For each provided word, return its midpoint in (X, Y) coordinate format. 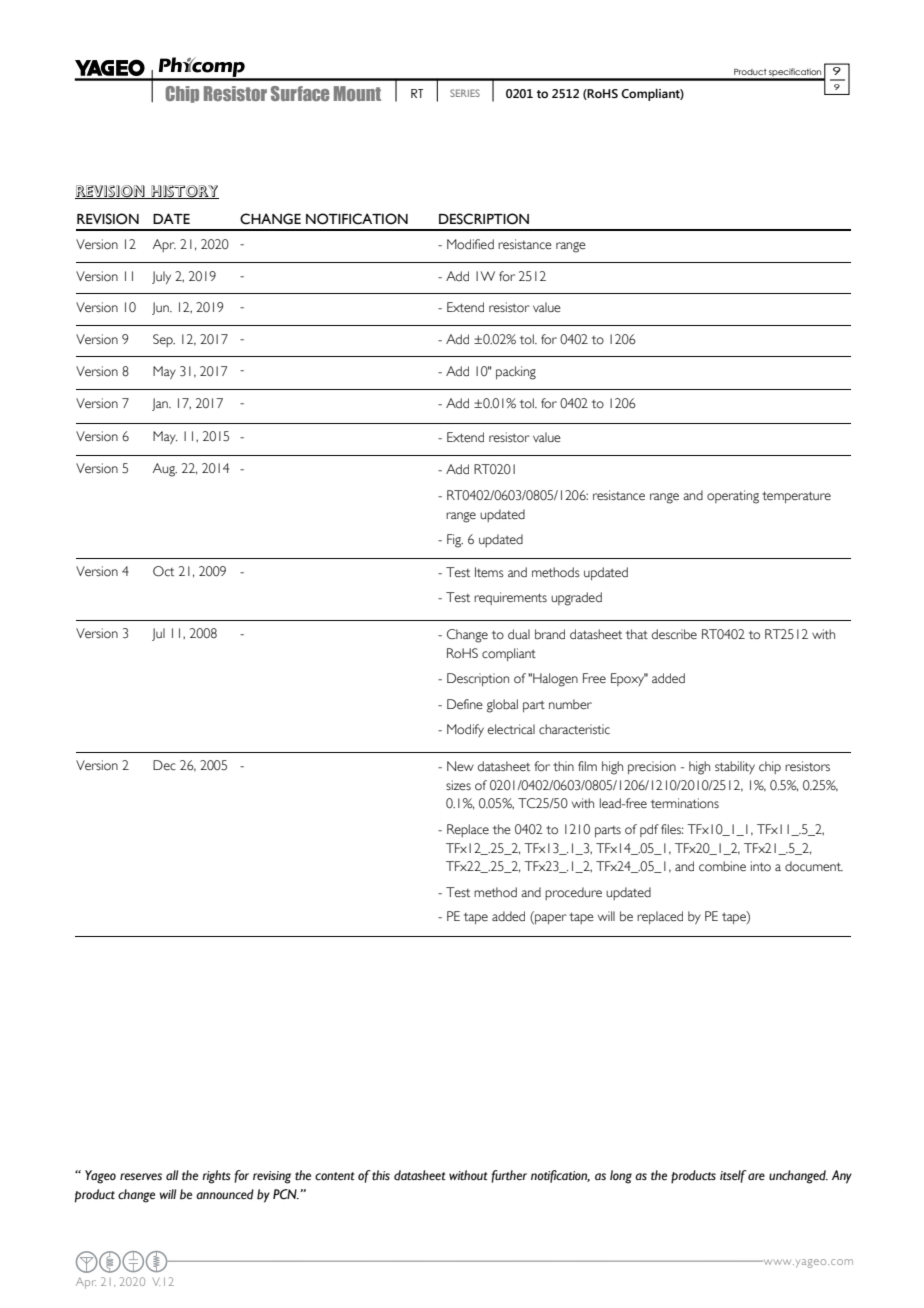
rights (216, 1177)
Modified (470, 244)
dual (519, 634)
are (756, 1176)
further (509, 1176)
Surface (300, 93)
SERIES (465, 93)
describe (674, 634)
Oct (163, 571)
